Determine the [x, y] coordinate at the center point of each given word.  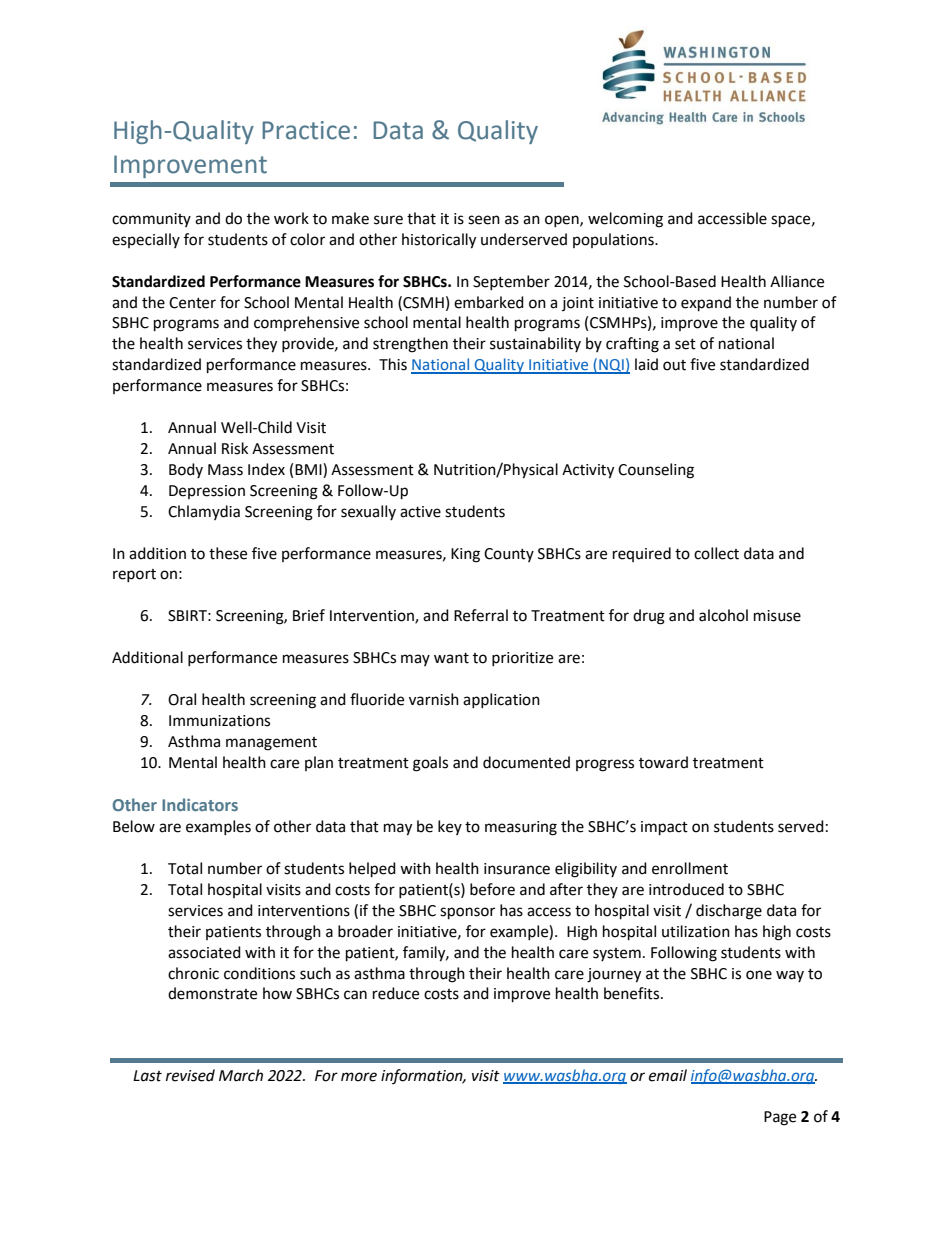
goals [430, 764]
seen [484, 220]
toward [663, 762]
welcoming [625, 220]
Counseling [656, 471]
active [420, 512]
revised [190, 1075]
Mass [225, 470]
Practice [306, 130]
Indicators [200, 804]
